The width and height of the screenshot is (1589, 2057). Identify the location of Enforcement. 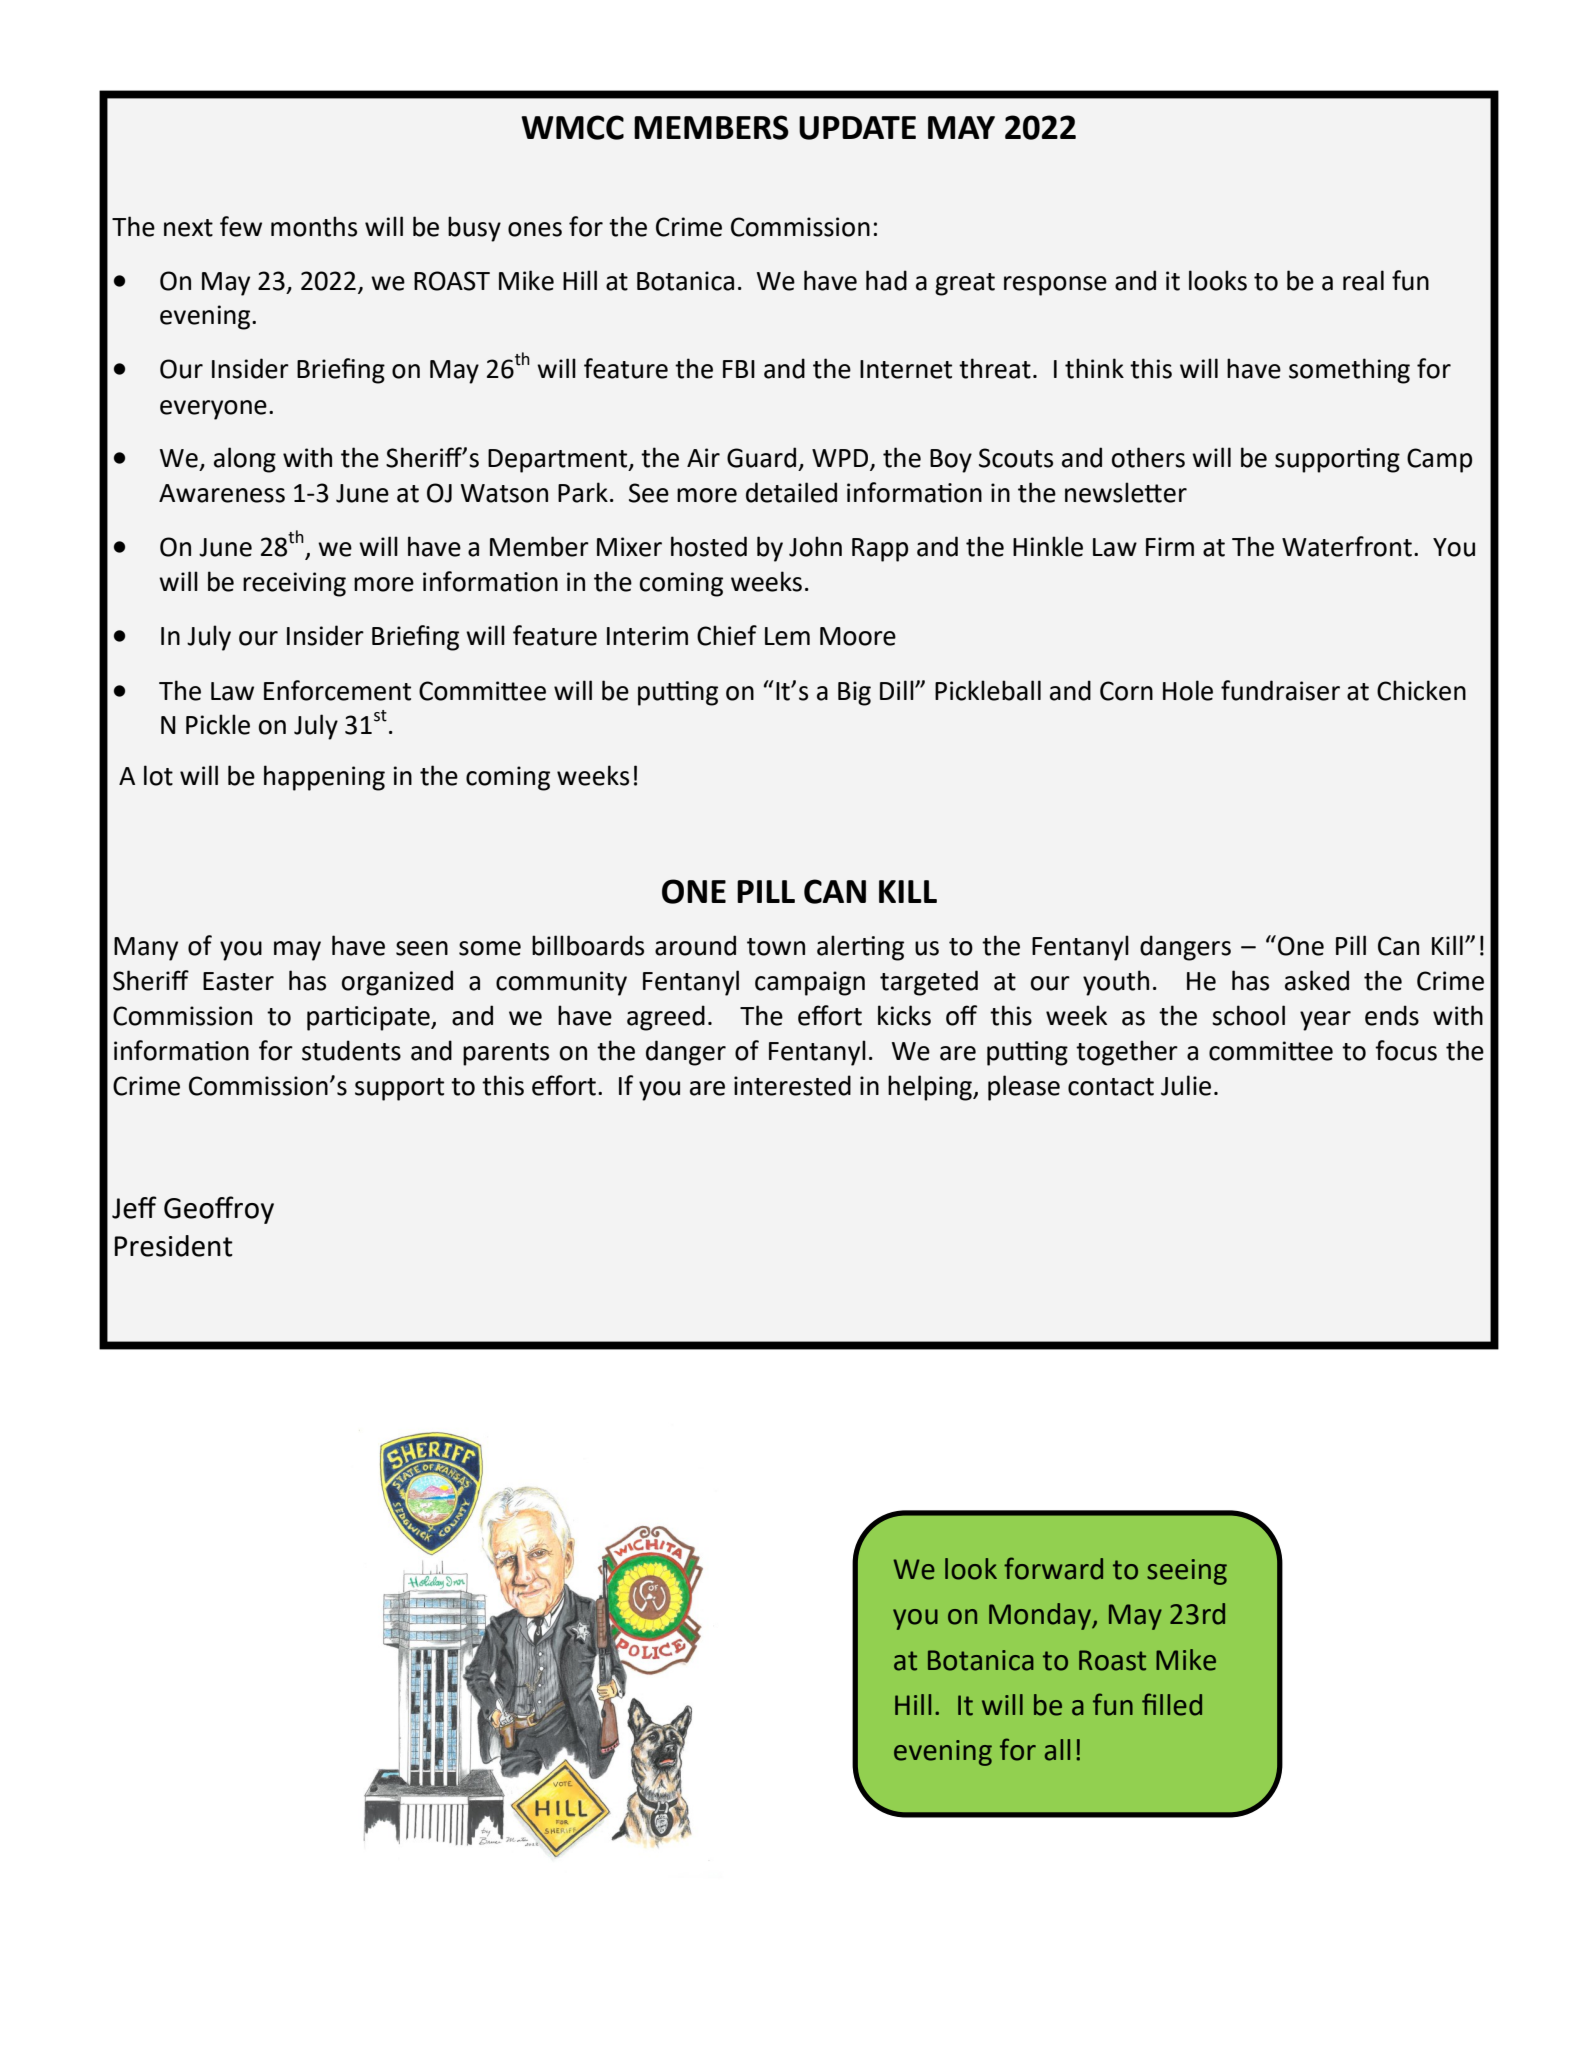
(337, 690).
